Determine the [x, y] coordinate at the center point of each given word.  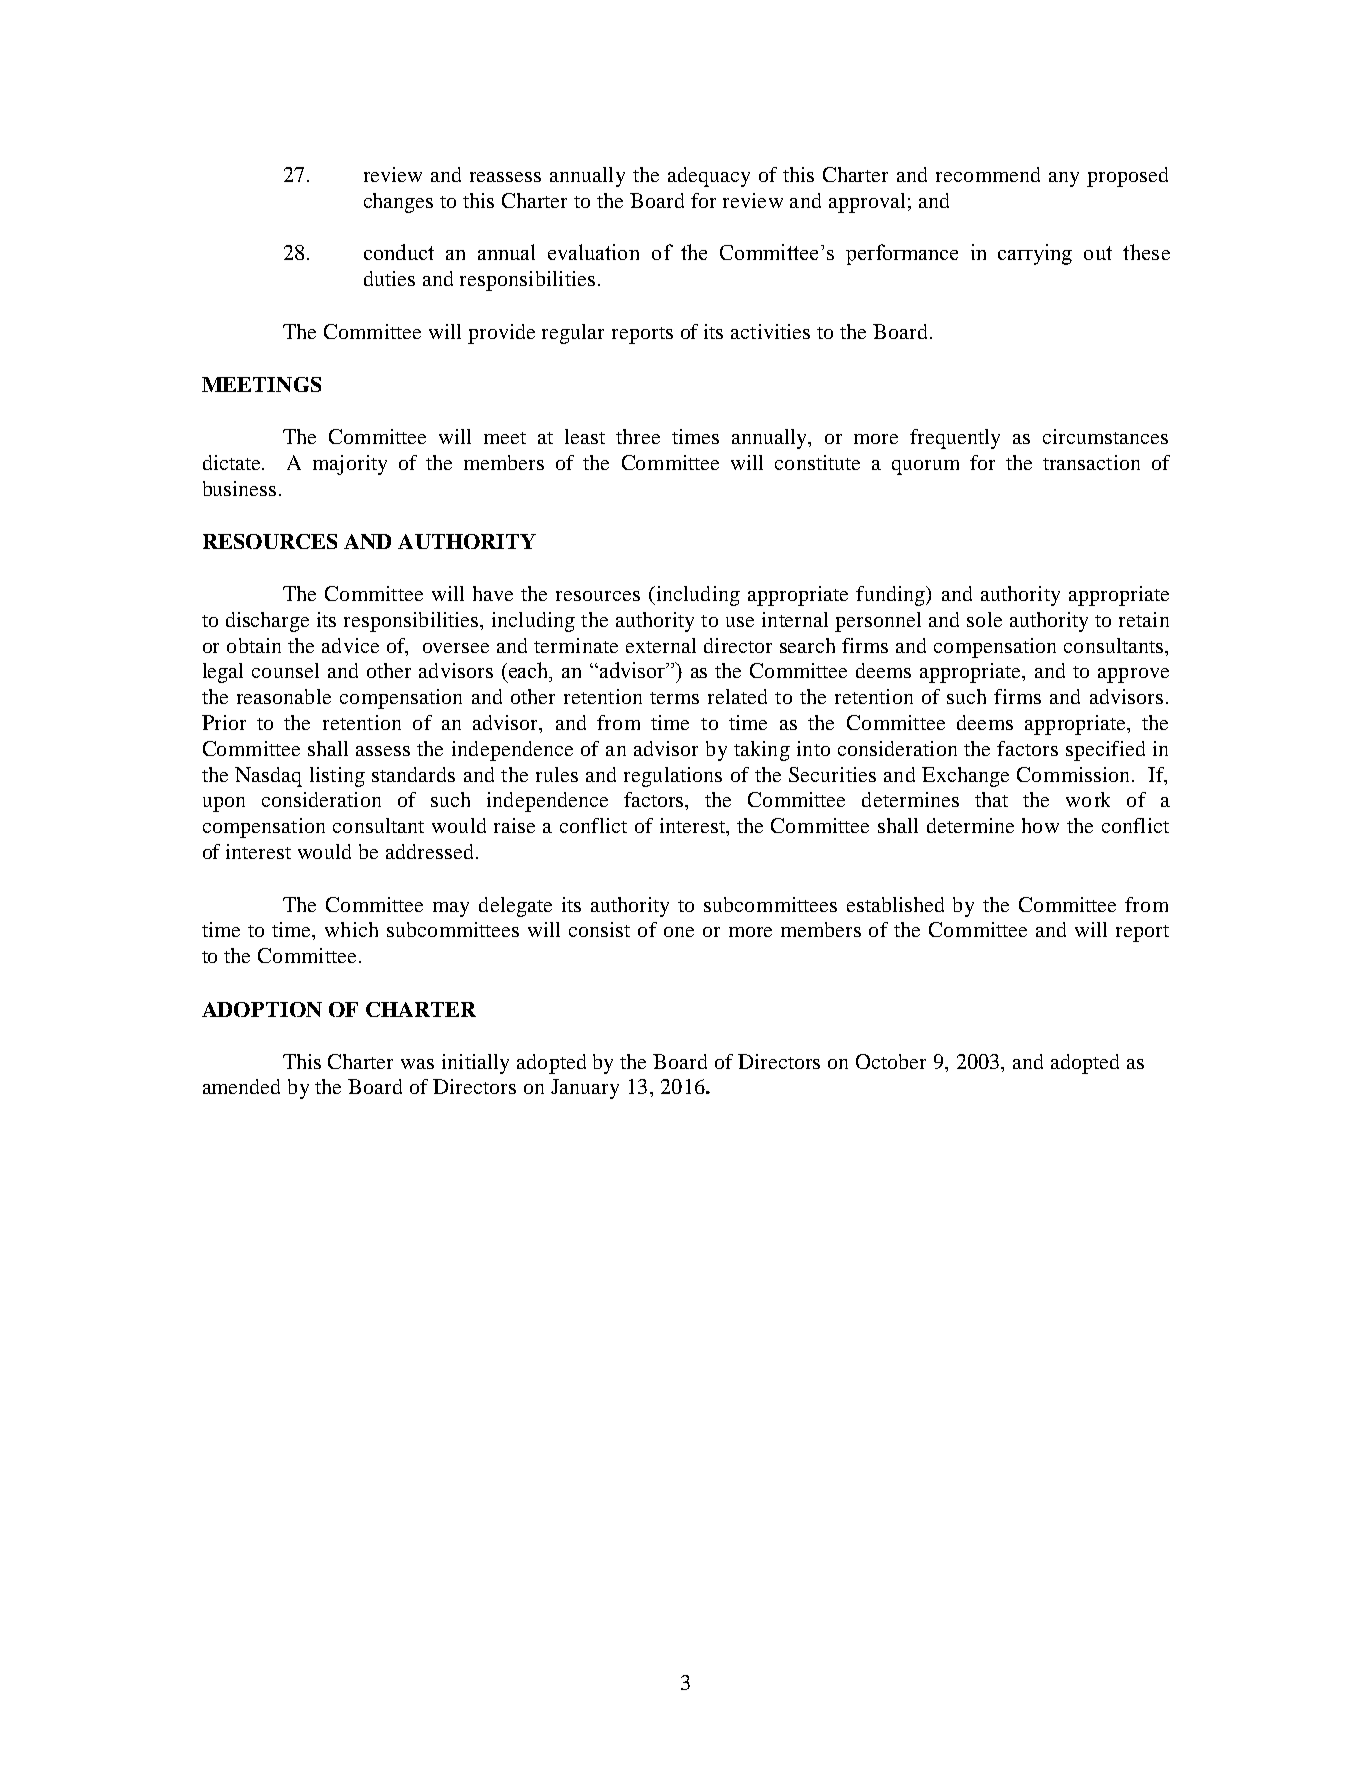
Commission [1073, 774]
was [417, 1064]
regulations [673, 777]
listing [337, 777]
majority [350, 465]
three [638, 436]
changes [398, 203]
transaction [1091, 462]
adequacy [709, 177]
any [1064, 179]
